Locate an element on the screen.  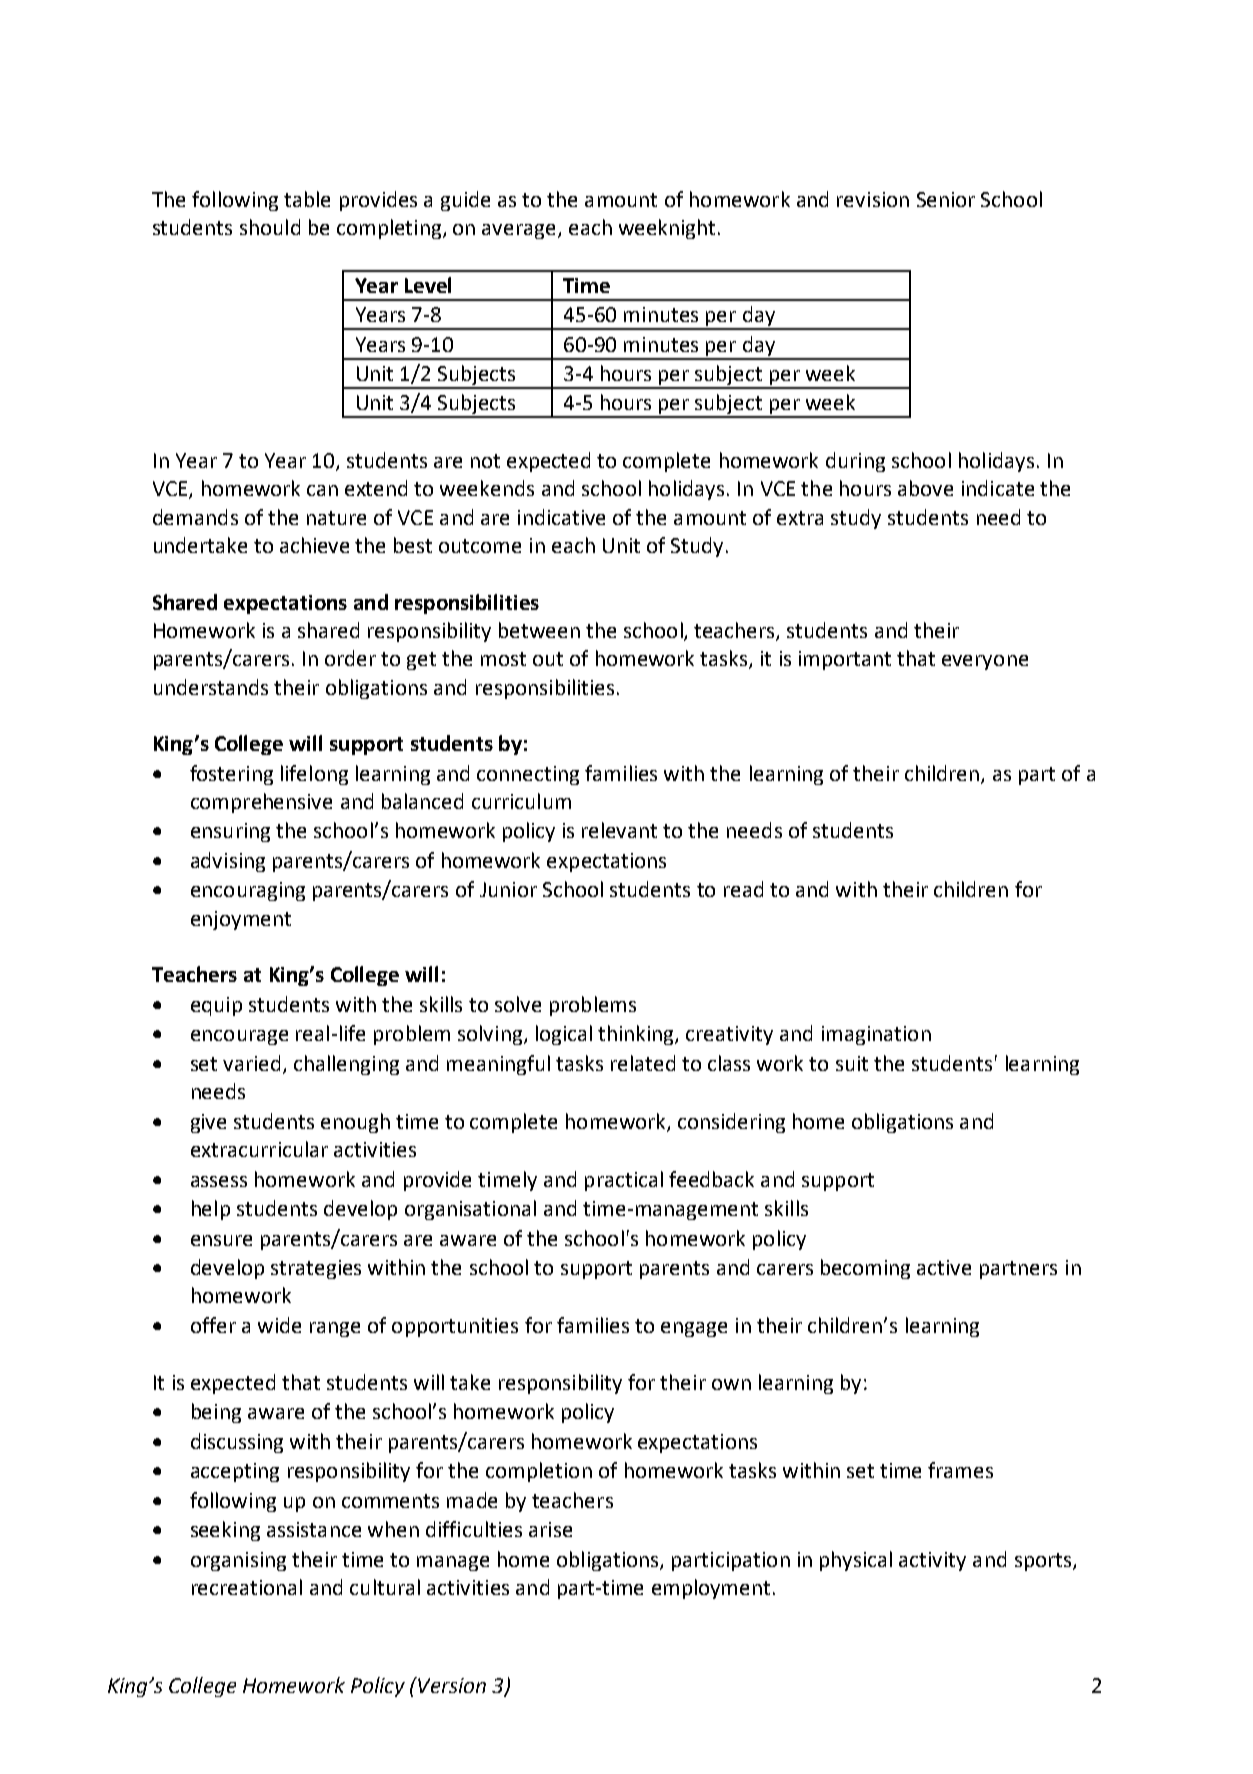
connecting is located at coordinates (528, 775).
